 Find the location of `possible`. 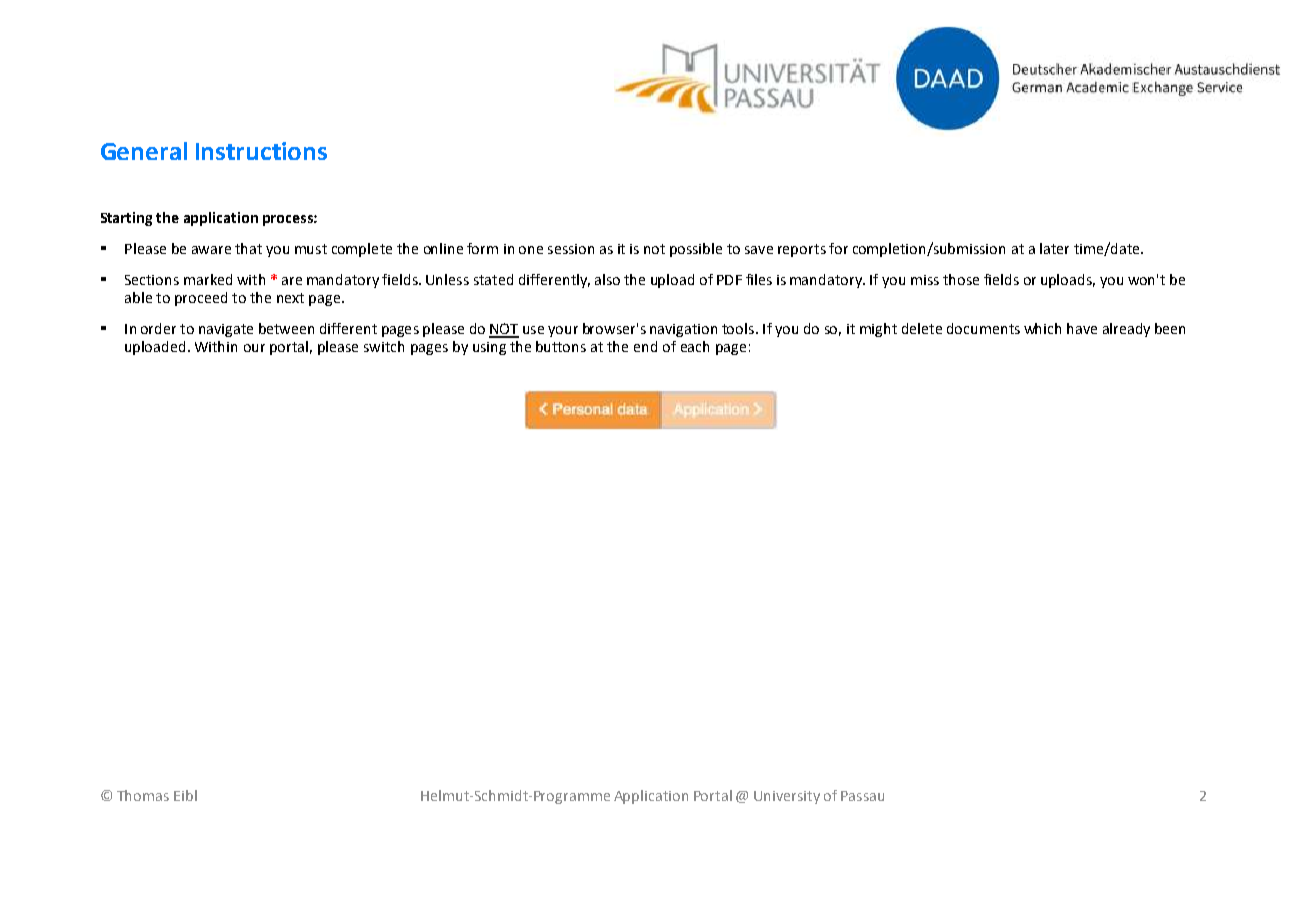

possible is located at coordinates (696, 250).
